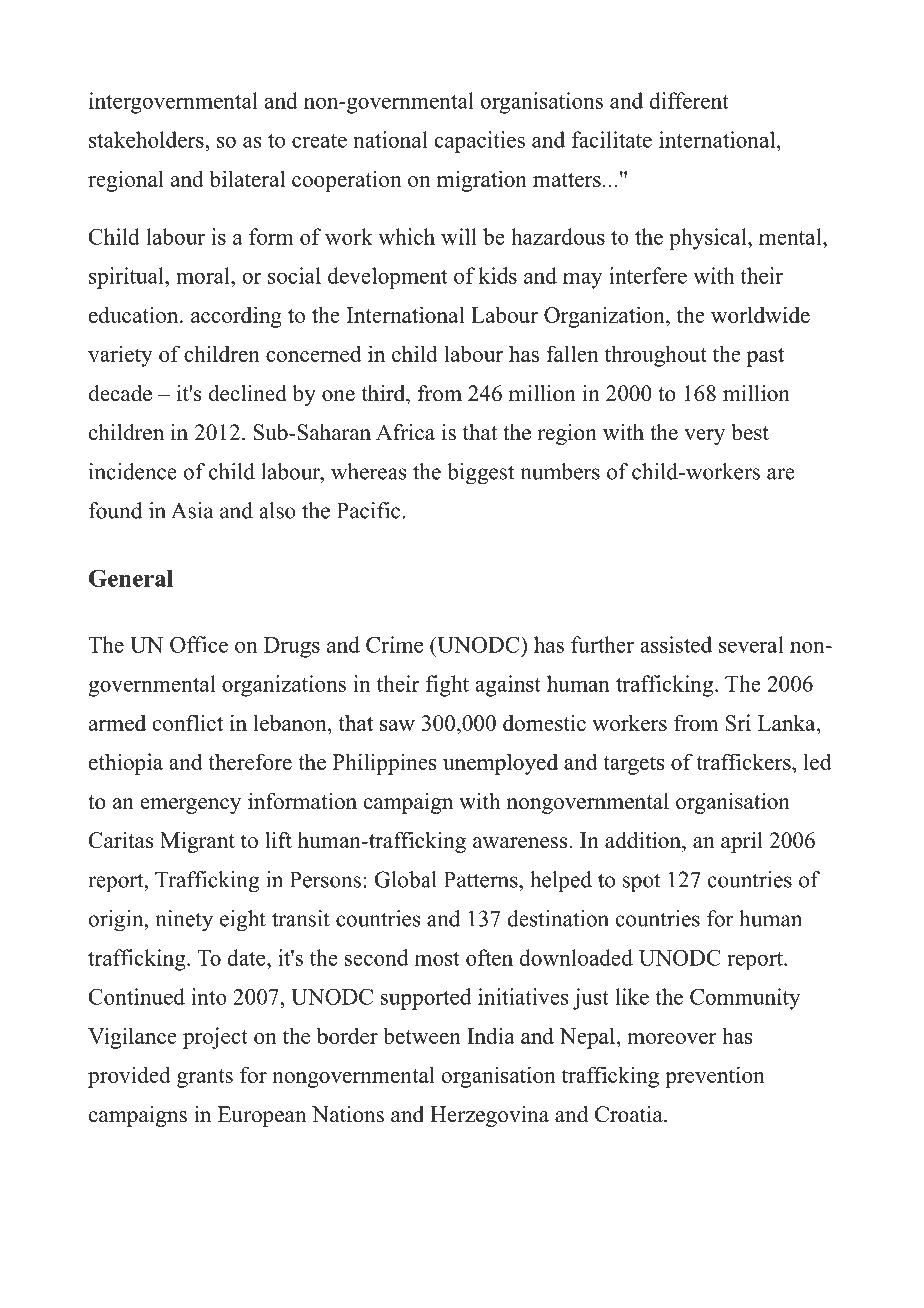 This screenshot has width=924, height=1308. Describe the element at coordinates (199, 644) in the screenshot. I see `Office` at that location.
